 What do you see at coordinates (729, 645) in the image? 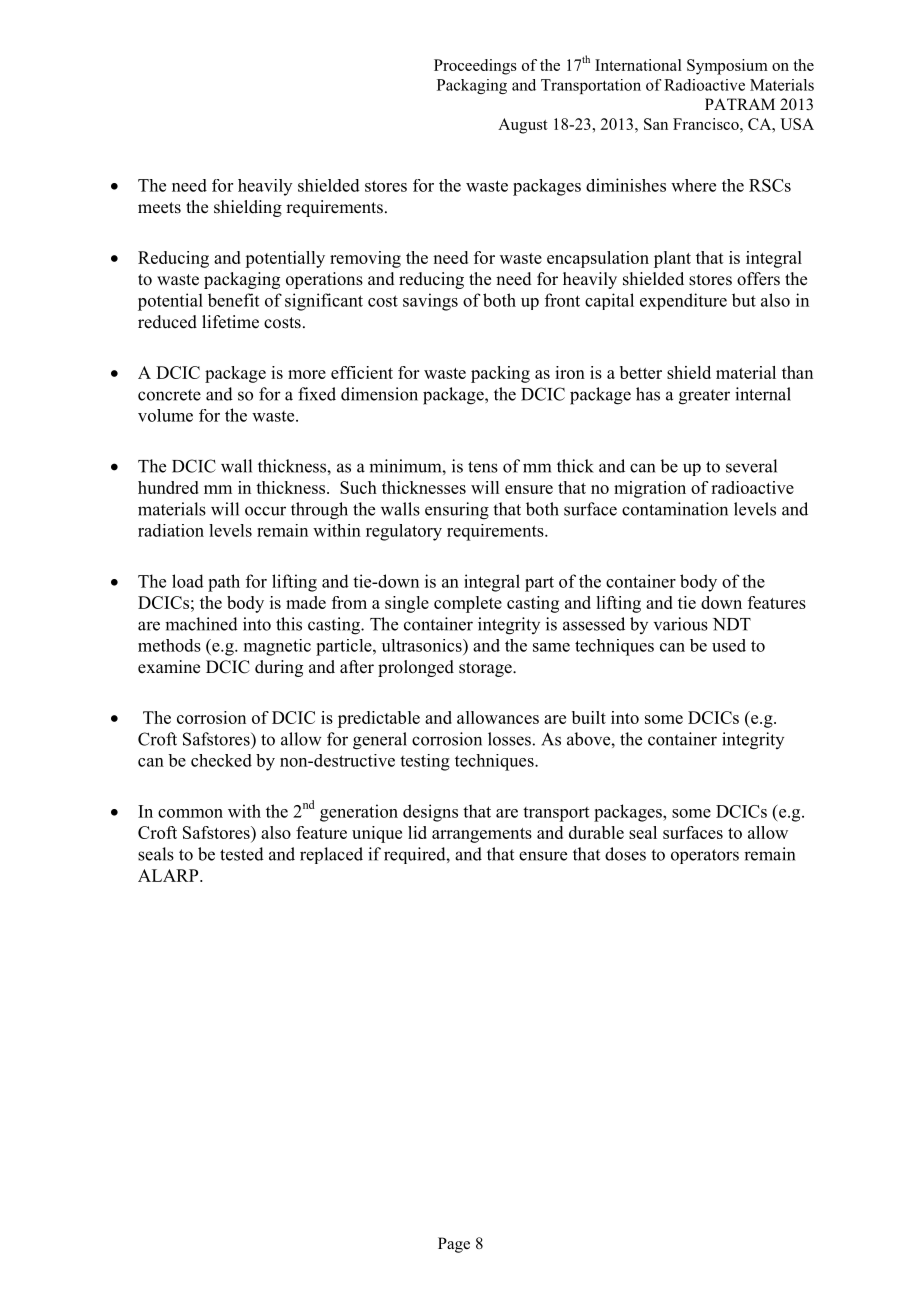
I see `used` at bounding box center [729, 645].
